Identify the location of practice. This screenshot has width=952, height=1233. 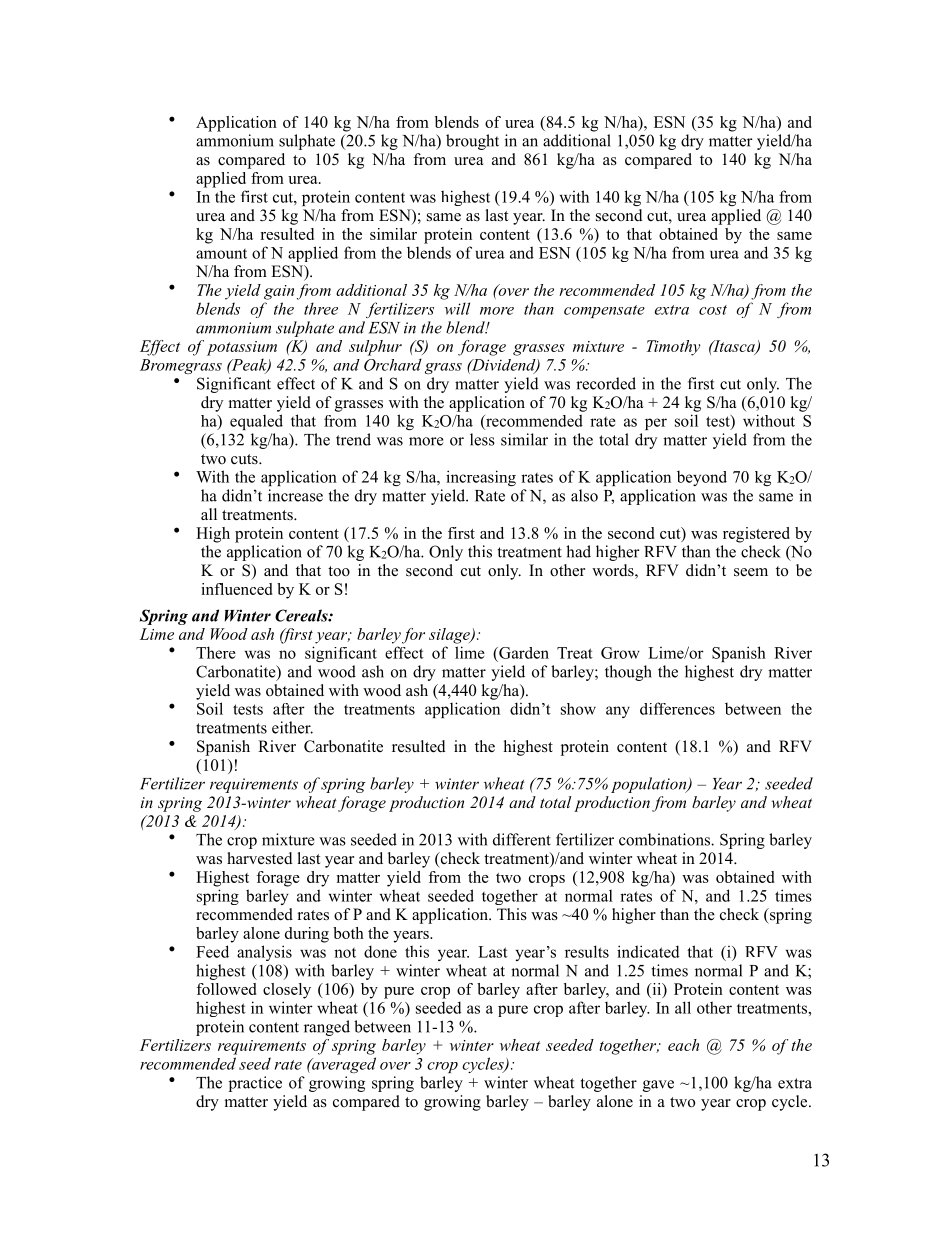
(255, 1084).
